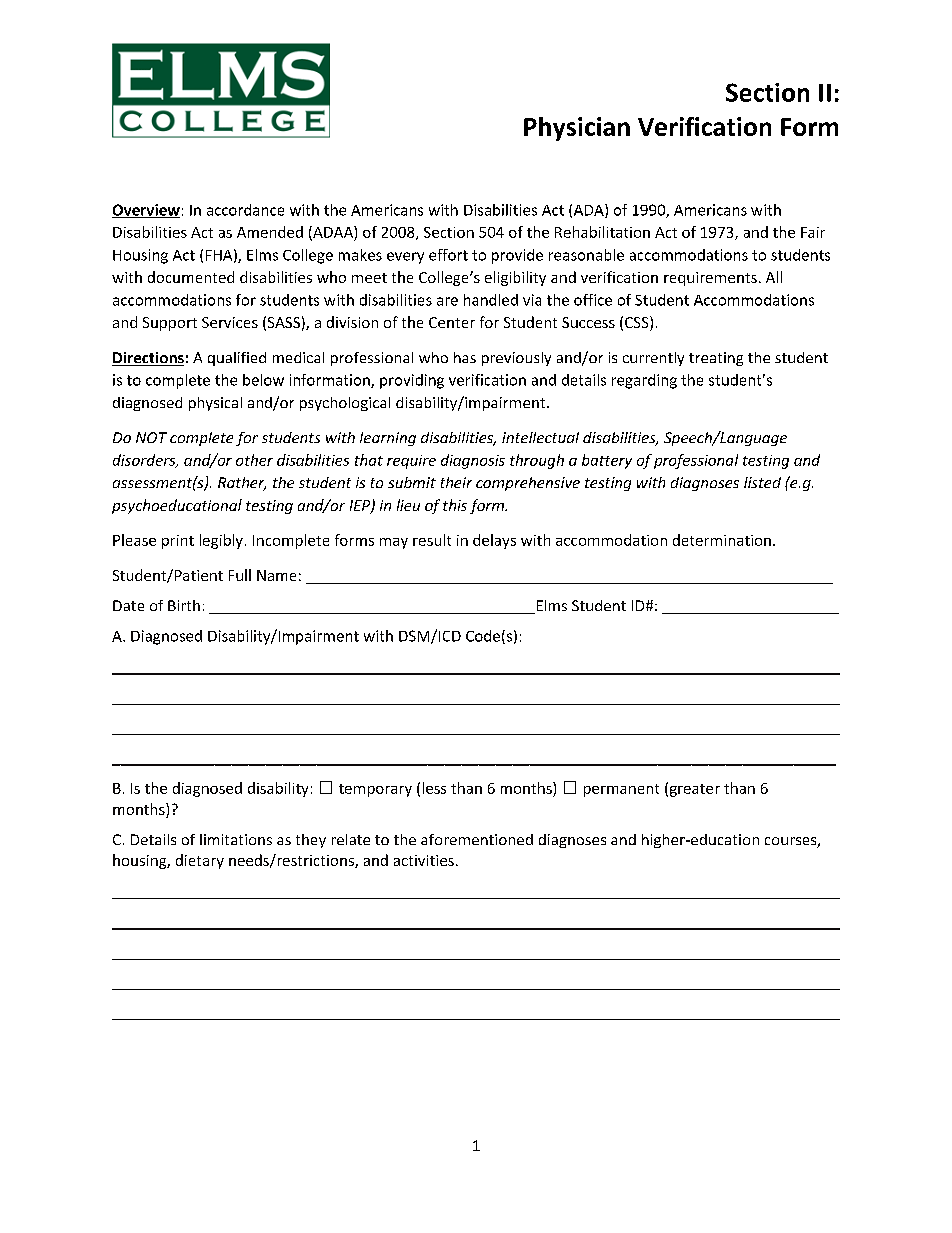 The height and width of the page is (1233, 952). What do you see at coordinates (184, 605) in the page?
I see `Birth` at bounding box center [184, 605].
